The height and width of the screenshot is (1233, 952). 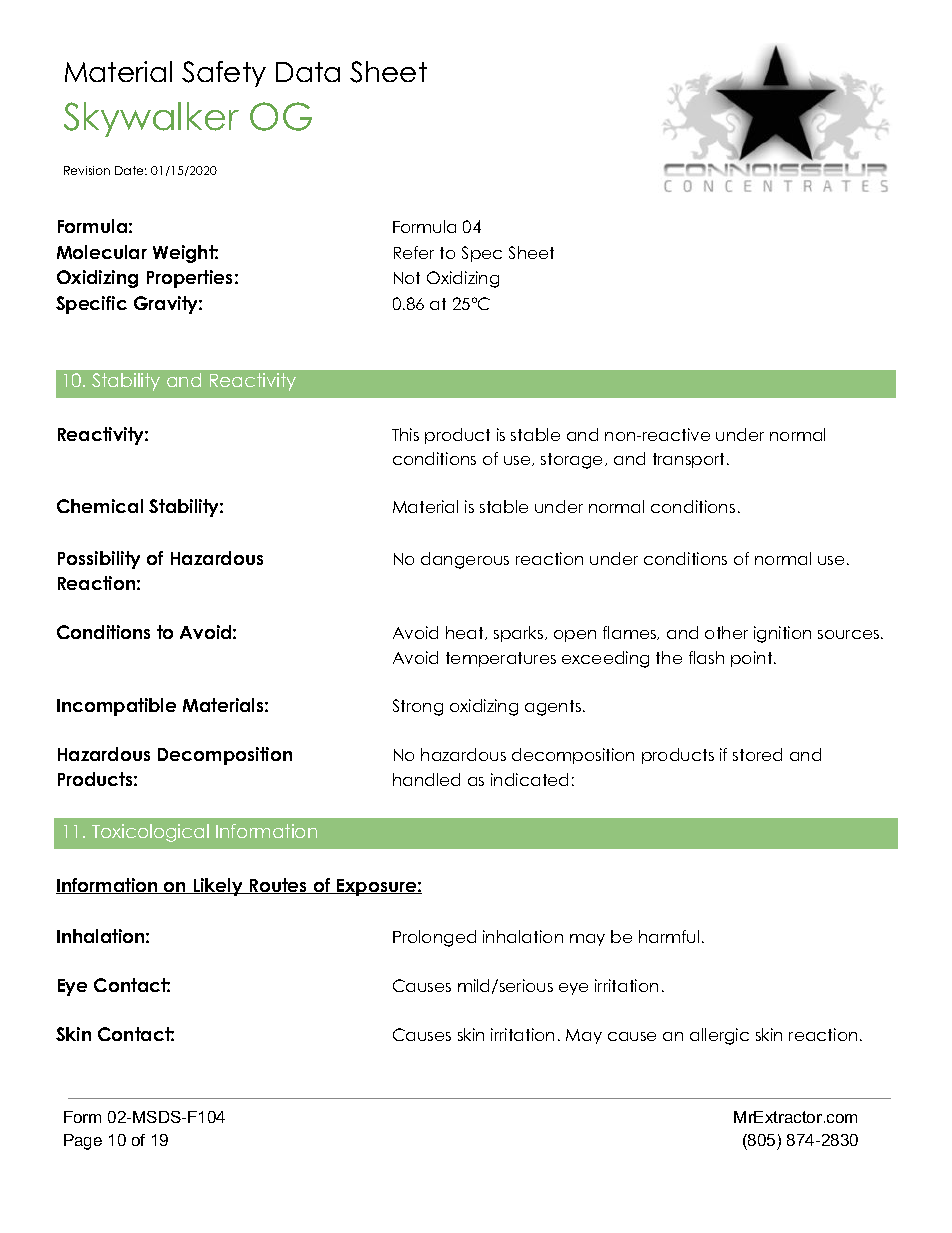 I want to click on Page, so click(x=83, y=1142).
